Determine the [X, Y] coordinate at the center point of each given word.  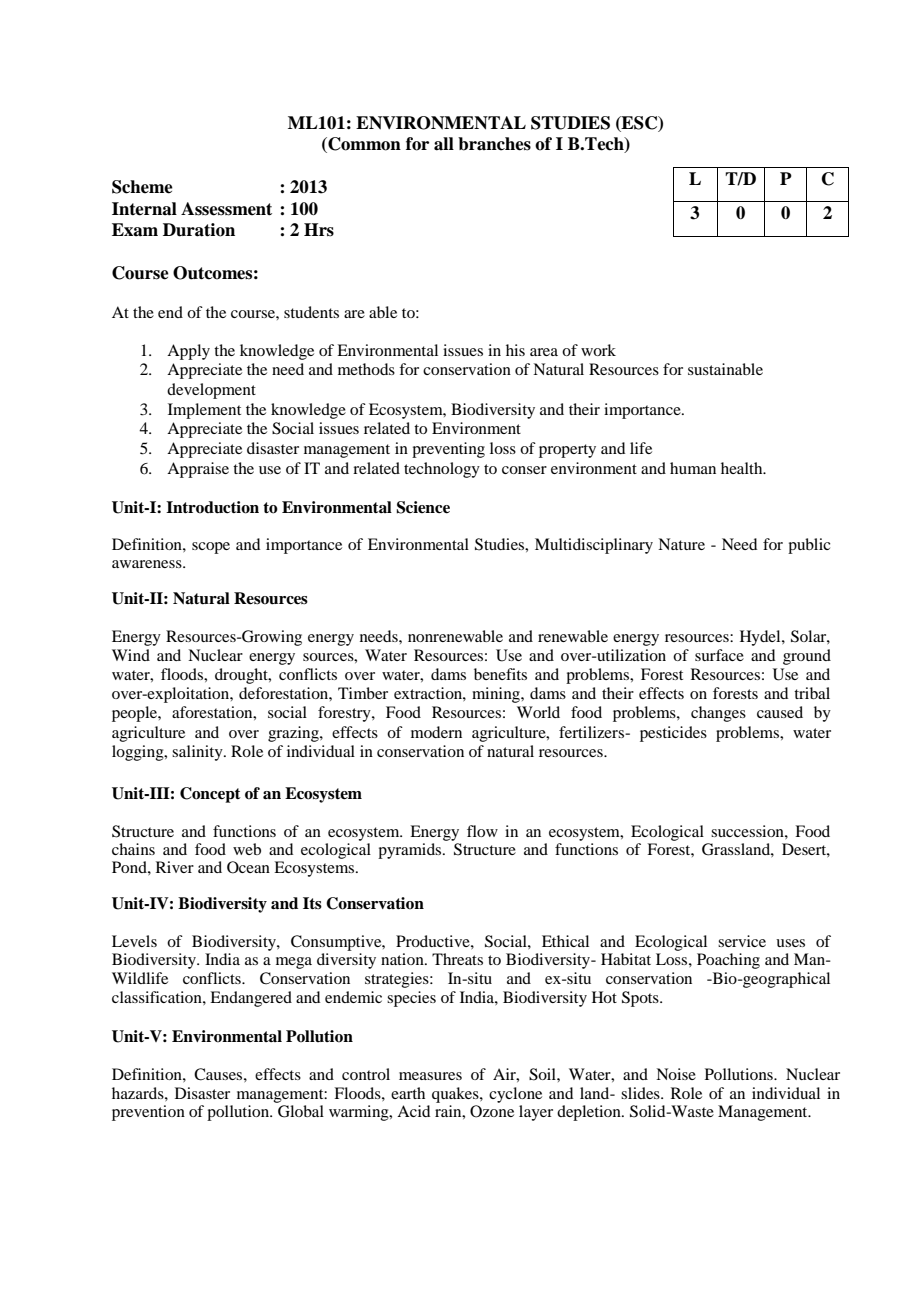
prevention [148, 1113]
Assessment [226, 209]
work [598, 350]
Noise [676, 1074]
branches [494, 144]
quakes [456, 1095]
